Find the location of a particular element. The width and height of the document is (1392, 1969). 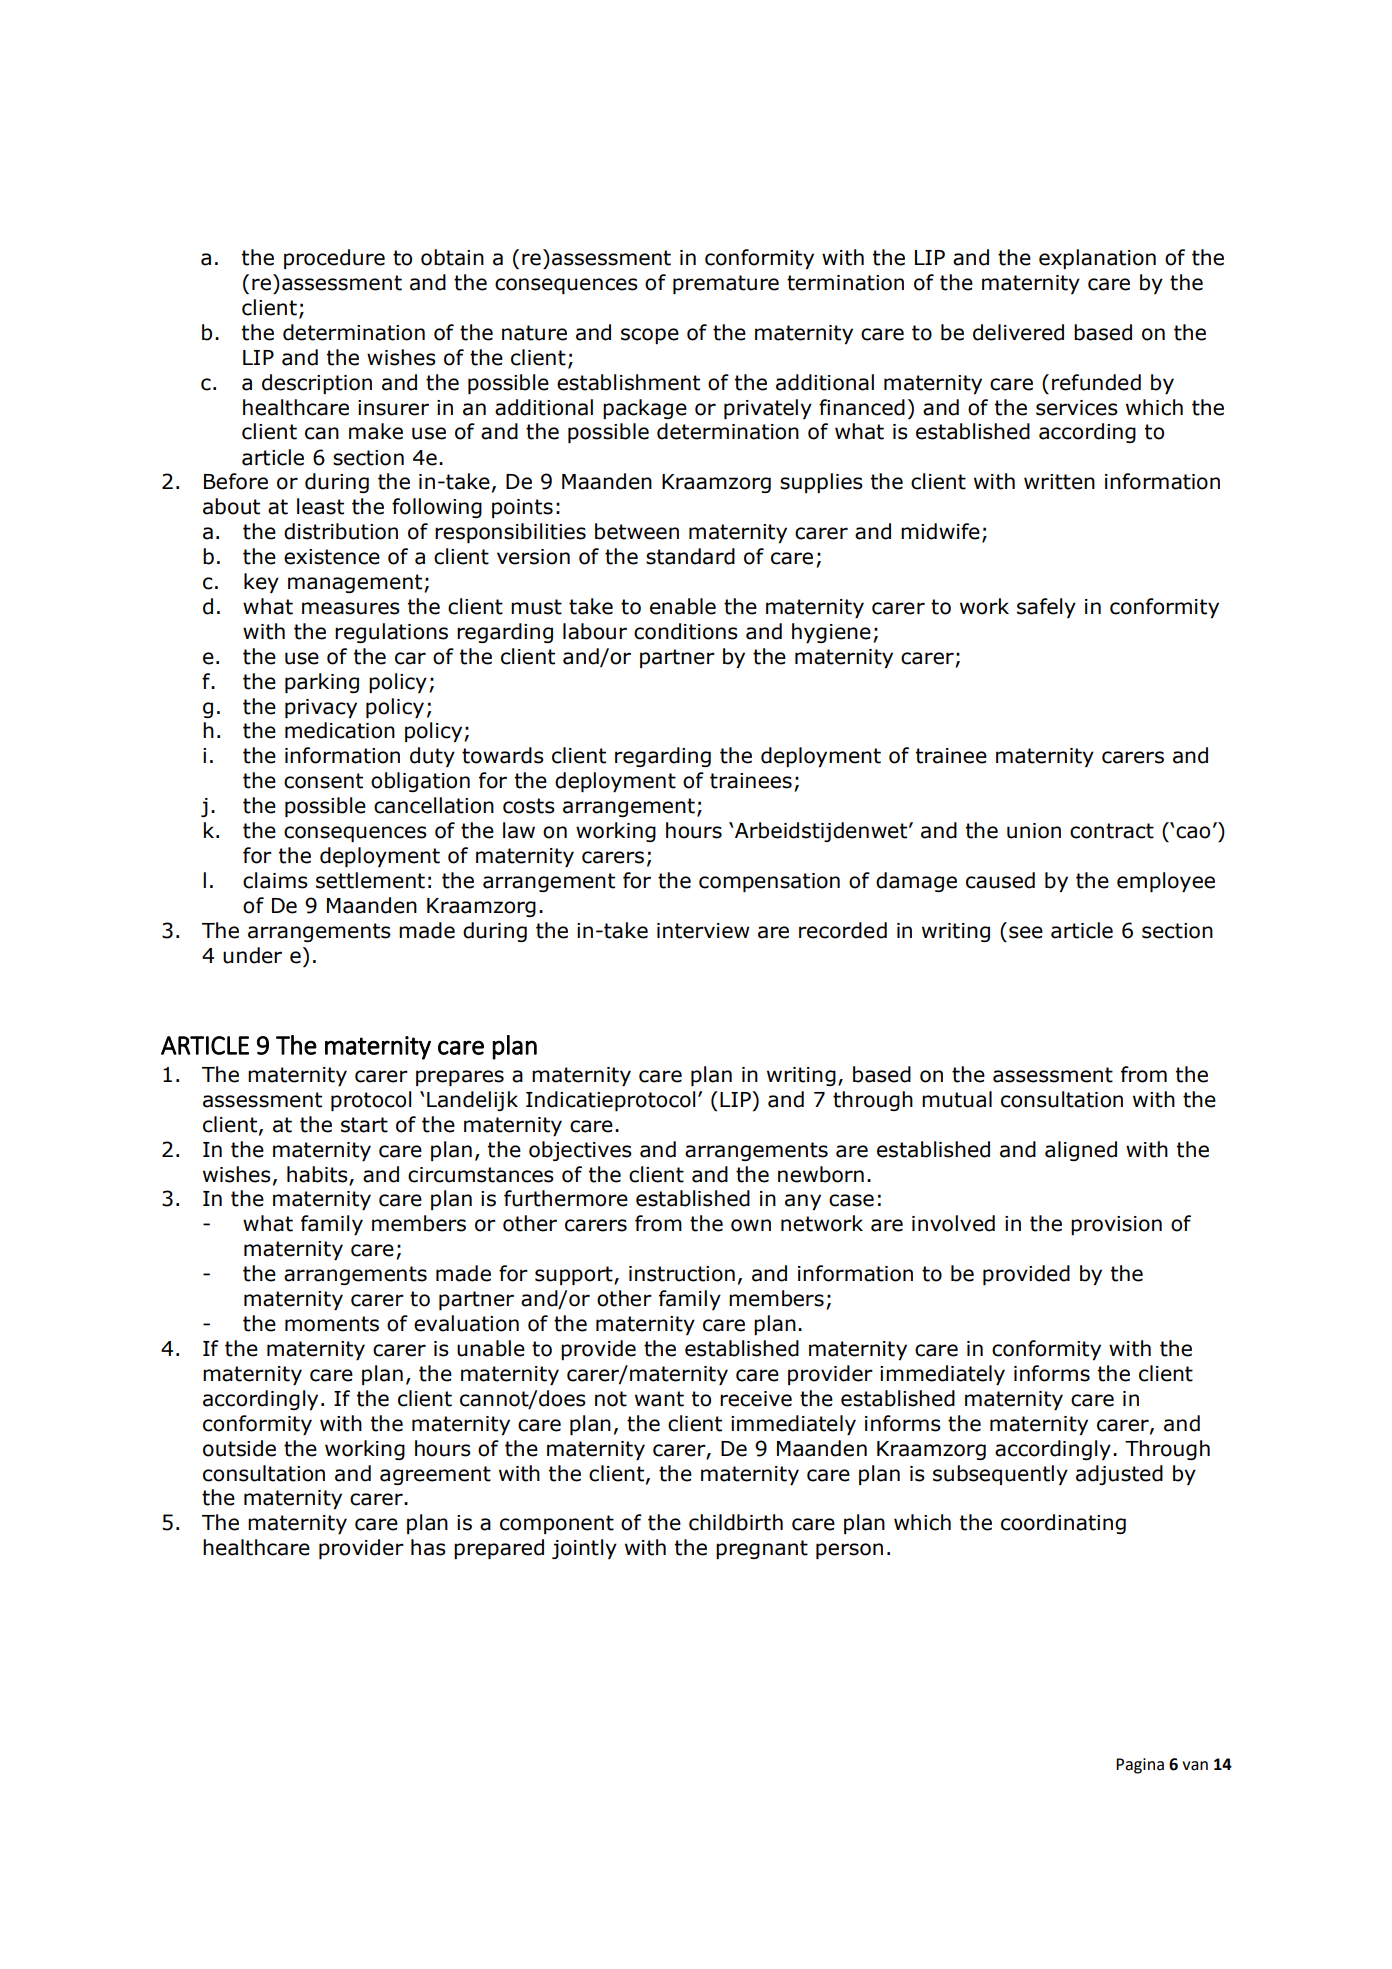

pregnant is located at coordinates (762, 1549).
